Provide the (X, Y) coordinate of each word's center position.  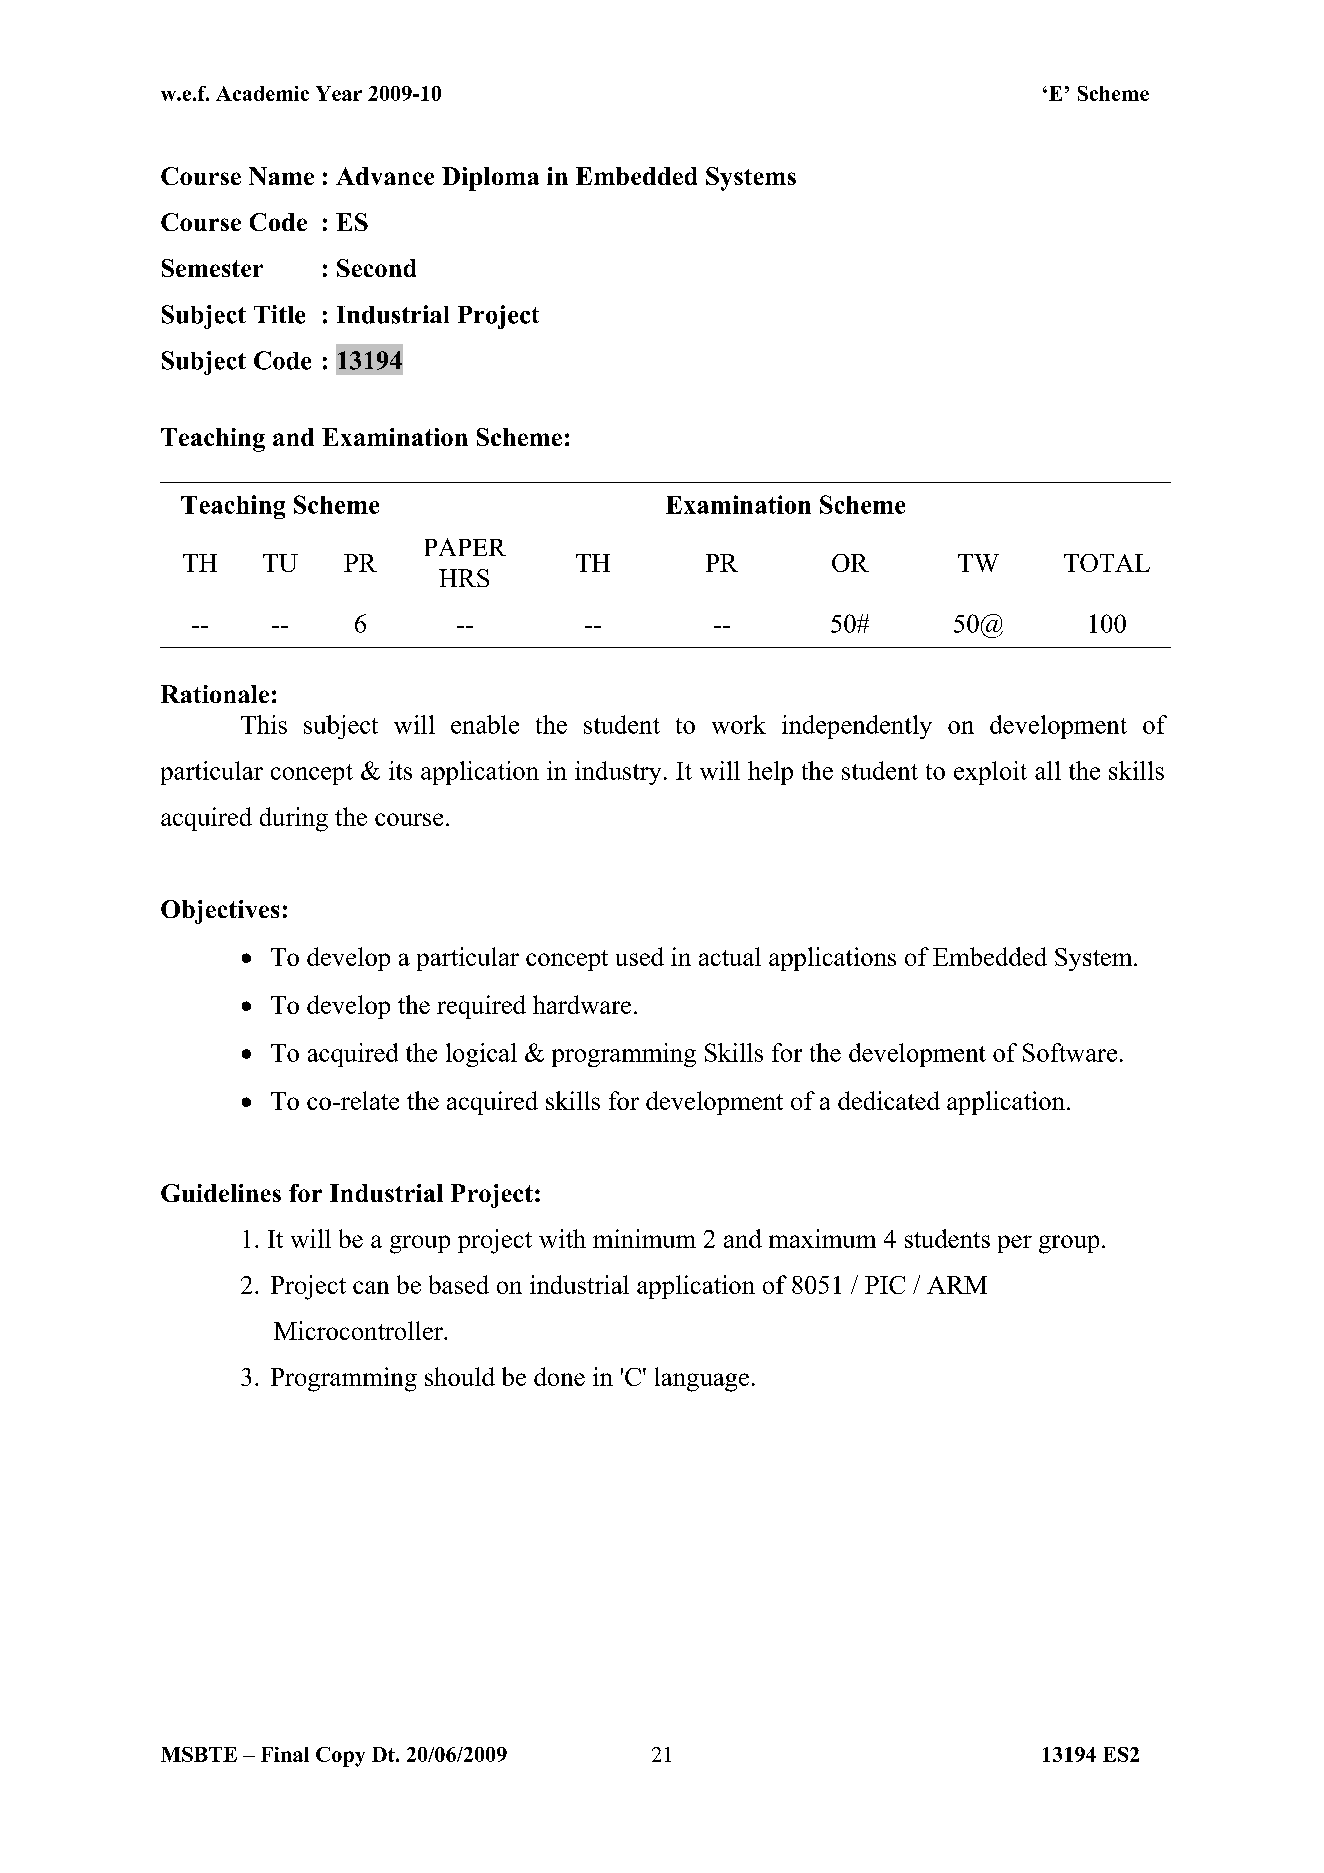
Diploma (490, 179)
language (702, 1379)
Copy (340, 1757)
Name (281, 176)
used (640, 956)
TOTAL (1107, 563)
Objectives (220, 912)
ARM (957, 1285)
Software (1070, 1052)
